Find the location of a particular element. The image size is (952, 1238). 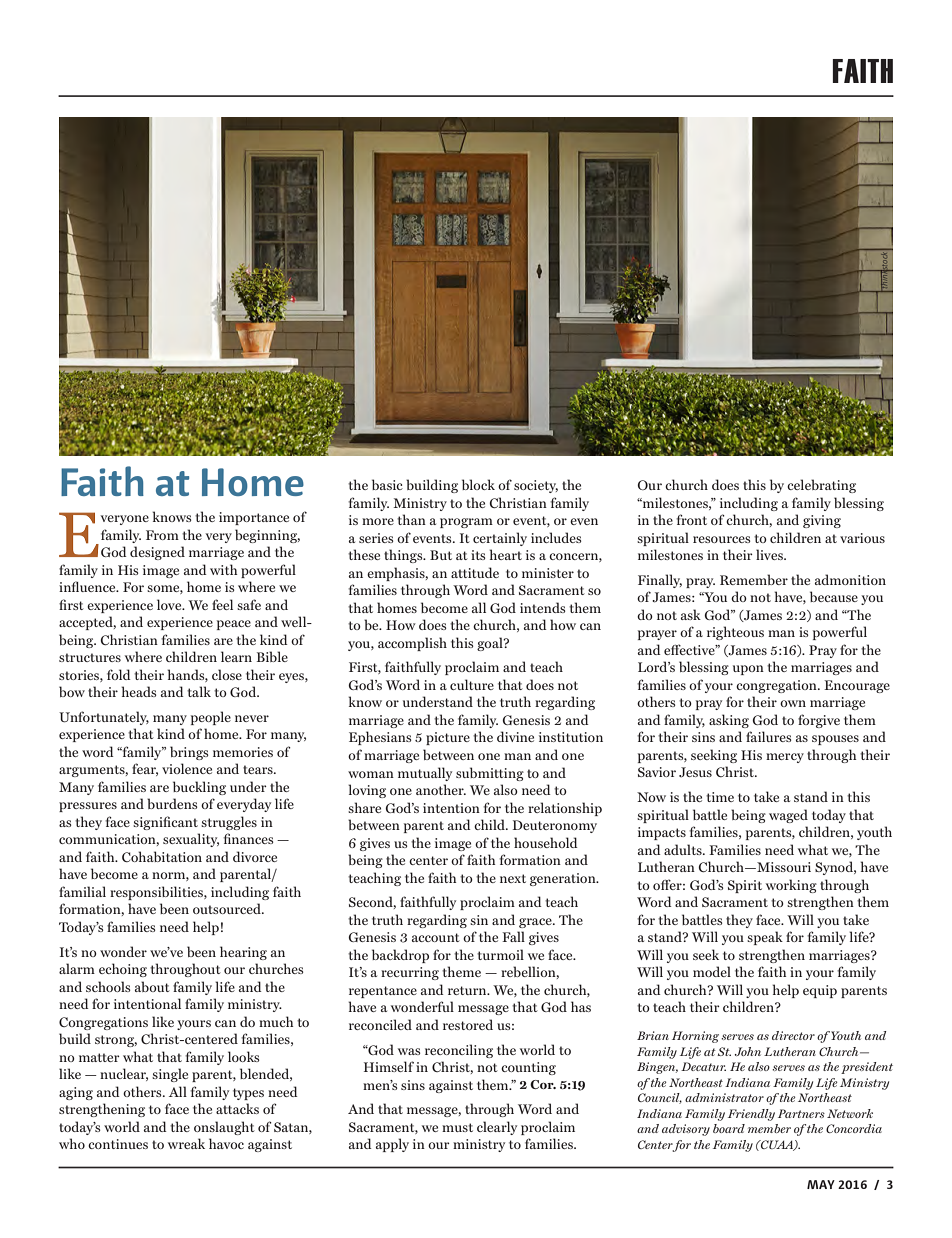

program is located at coordinates (466, 523).
